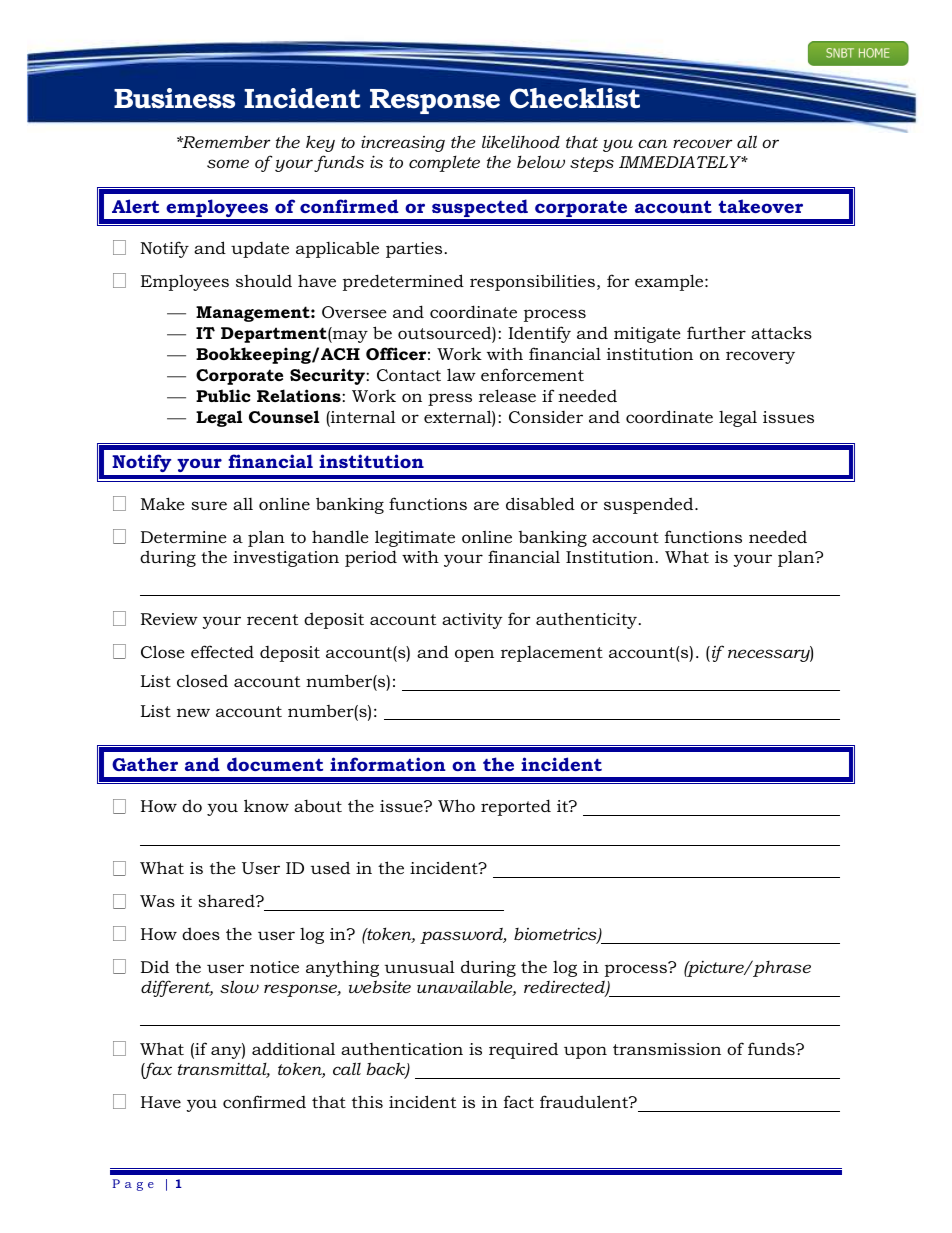  I want to click on additional, so click(293, 1048).
